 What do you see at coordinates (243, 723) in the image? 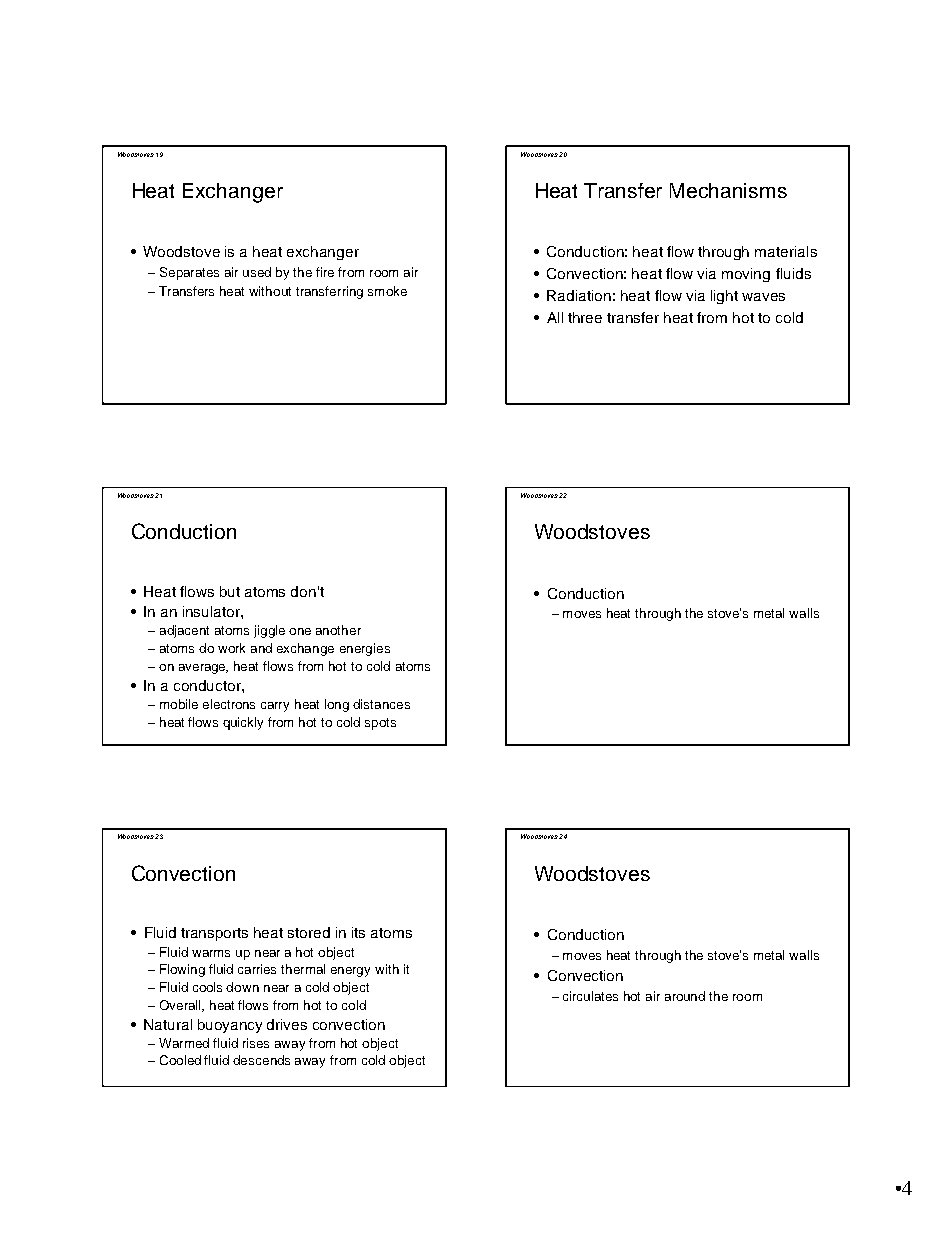
I see `quickly` at bounding box center [243, 723].
